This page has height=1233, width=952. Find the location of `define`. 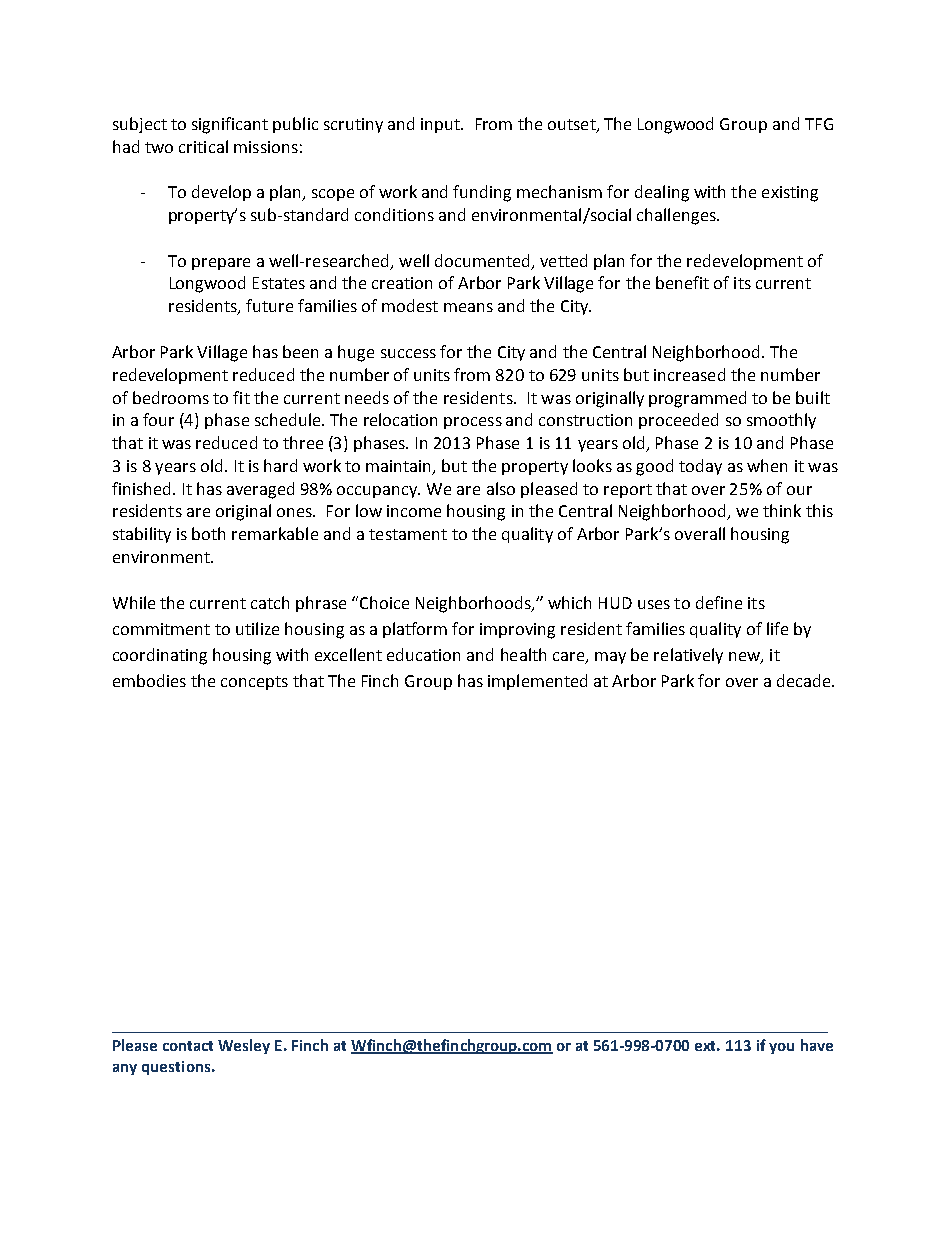

define is located at coordinates (719, 602).
